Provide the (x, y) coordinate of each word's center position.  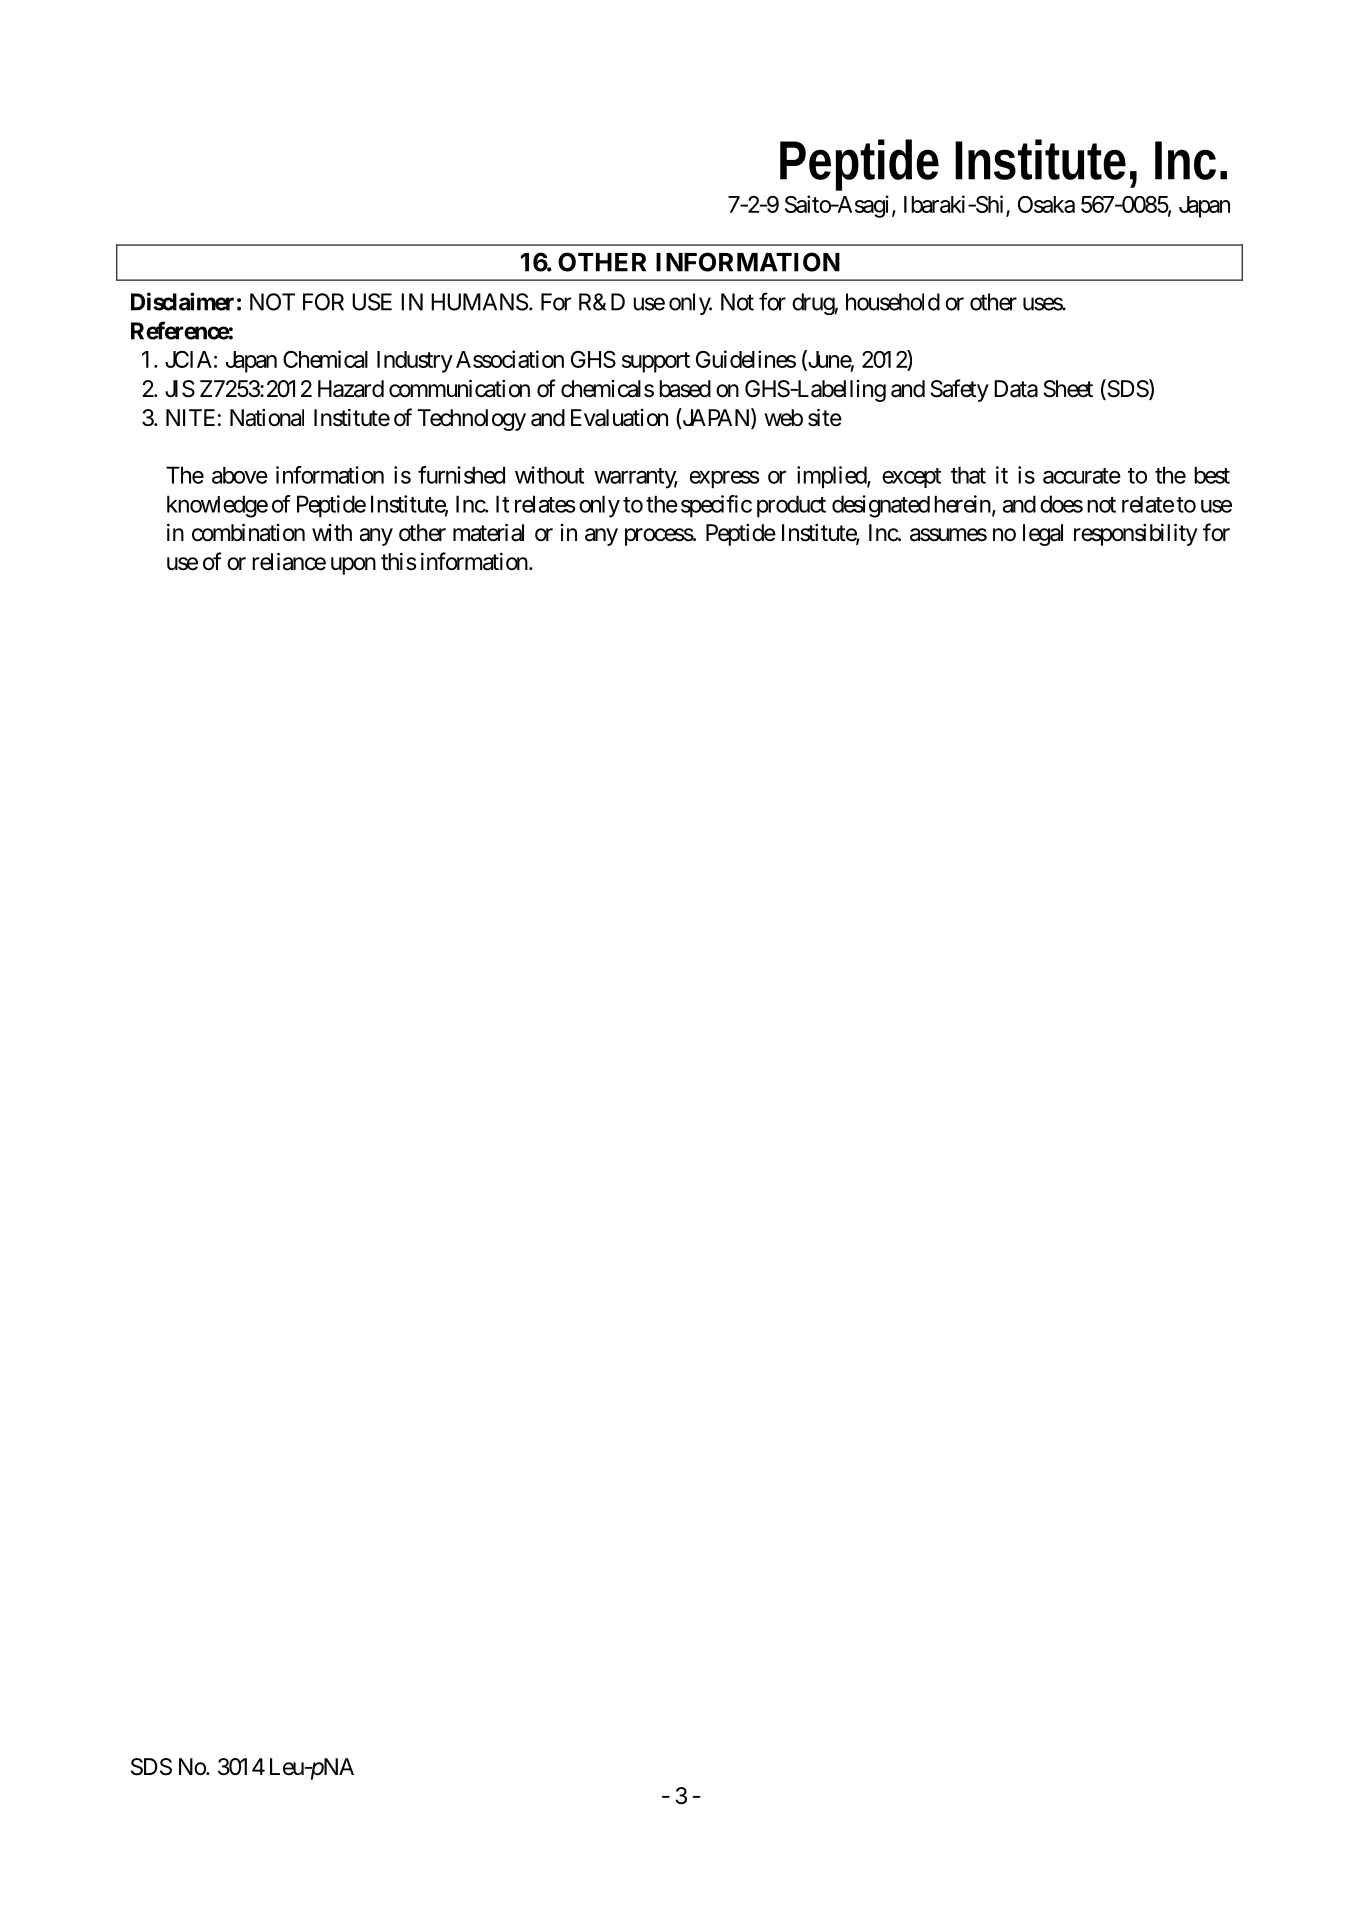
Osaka (1046, 204)
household (893, 302)
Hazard (351, 389)
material (488, 532)
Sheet (1068, 389)
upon (353, 566)
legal (1043, 535)
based (685, 389)
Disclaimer (182, 301)
